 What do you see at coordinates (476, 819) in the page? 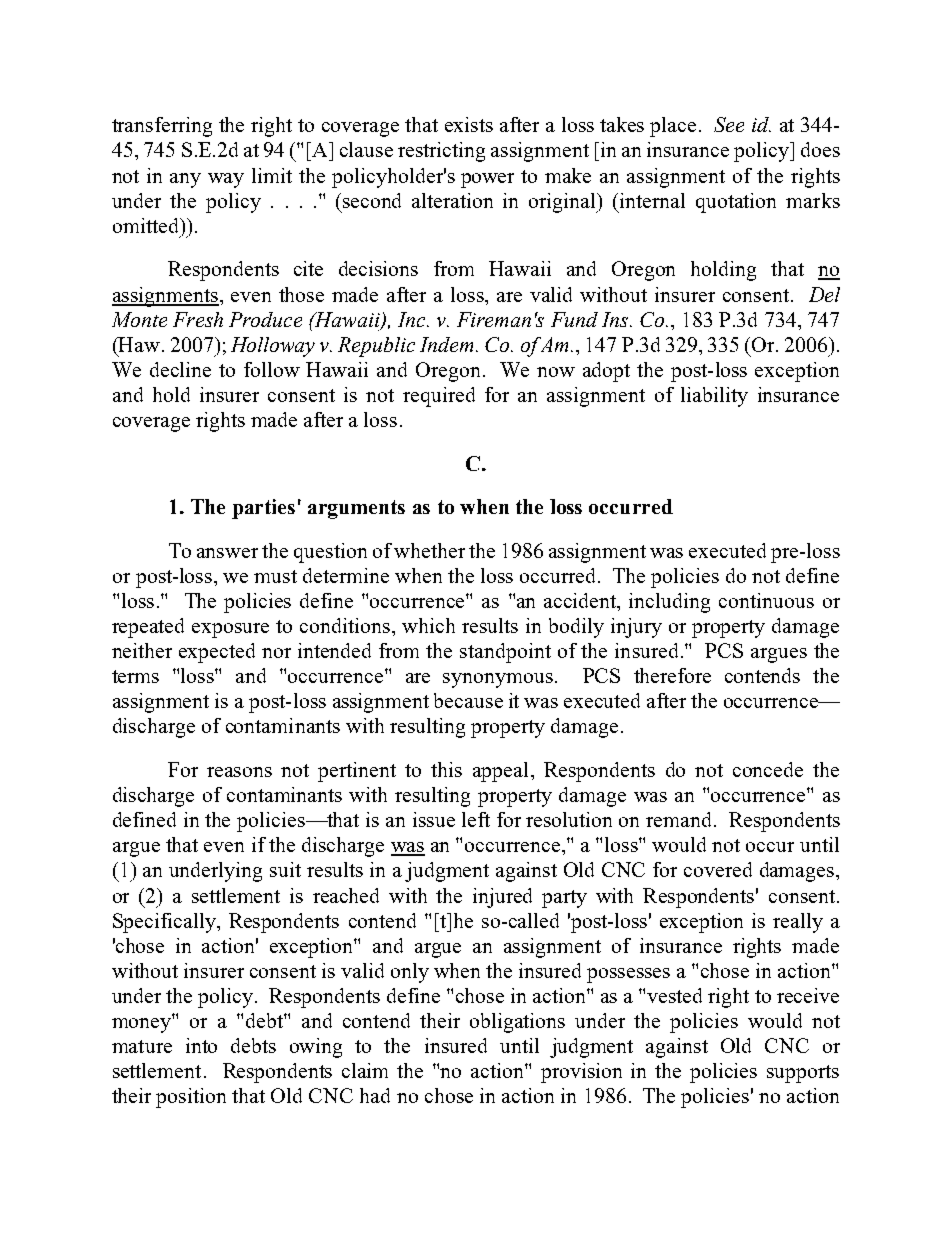
I see `left` at bounding box center [476, 819].
